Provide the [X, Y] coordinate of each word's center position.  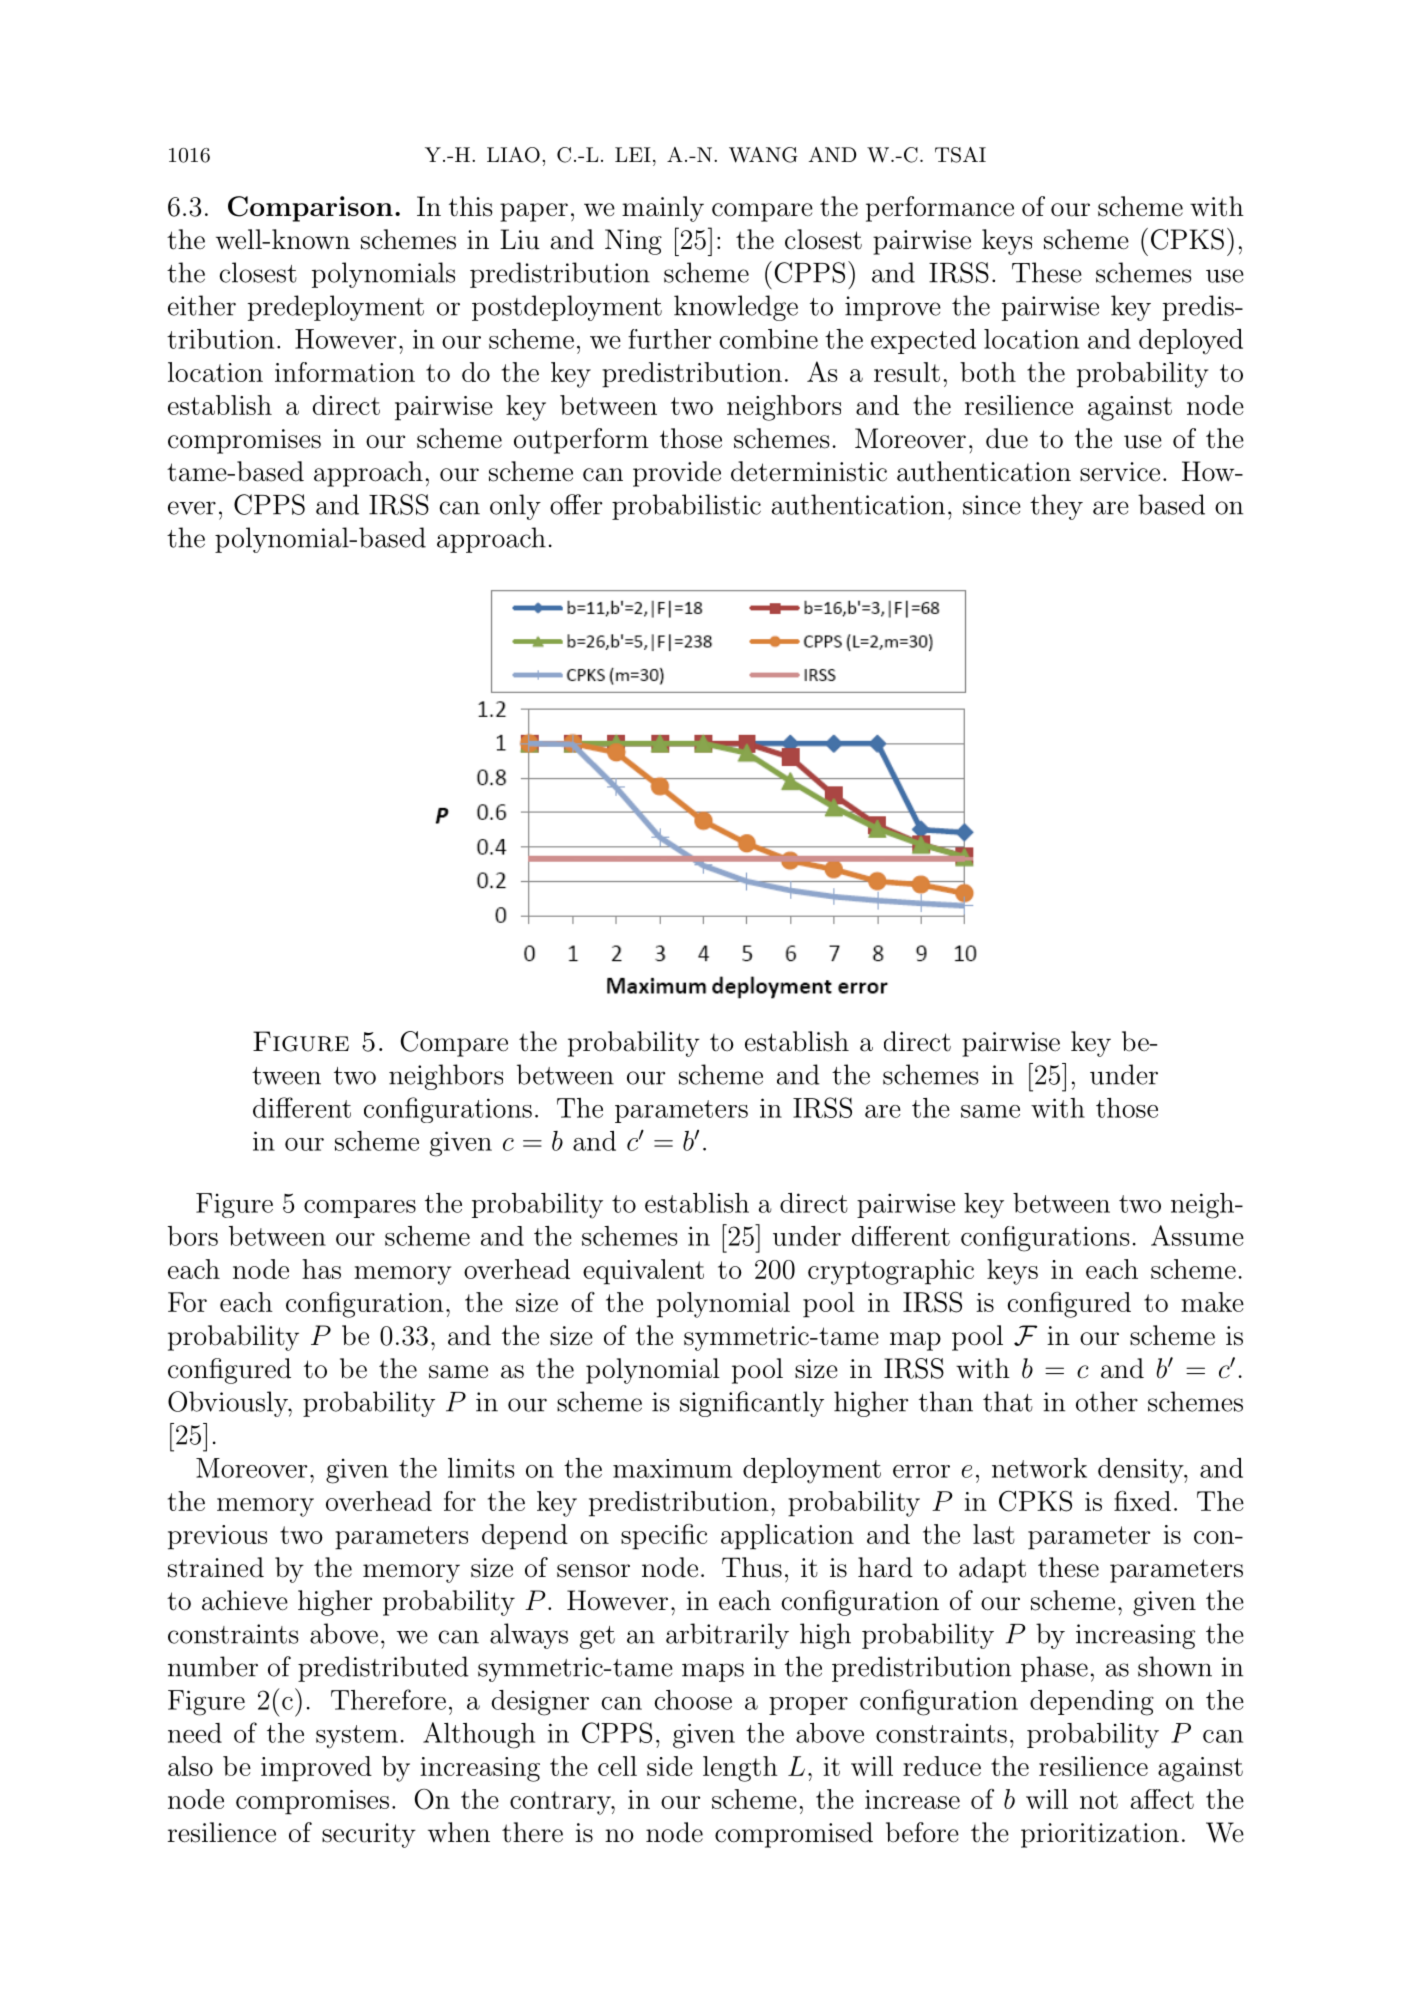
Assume [1197, 1235]
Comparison [310, 209]
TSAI [960, 155]
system [357, 1737]
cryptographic [891, 1272]
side [670, 1766]
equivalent [643, 1272]
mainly [663, 209]
